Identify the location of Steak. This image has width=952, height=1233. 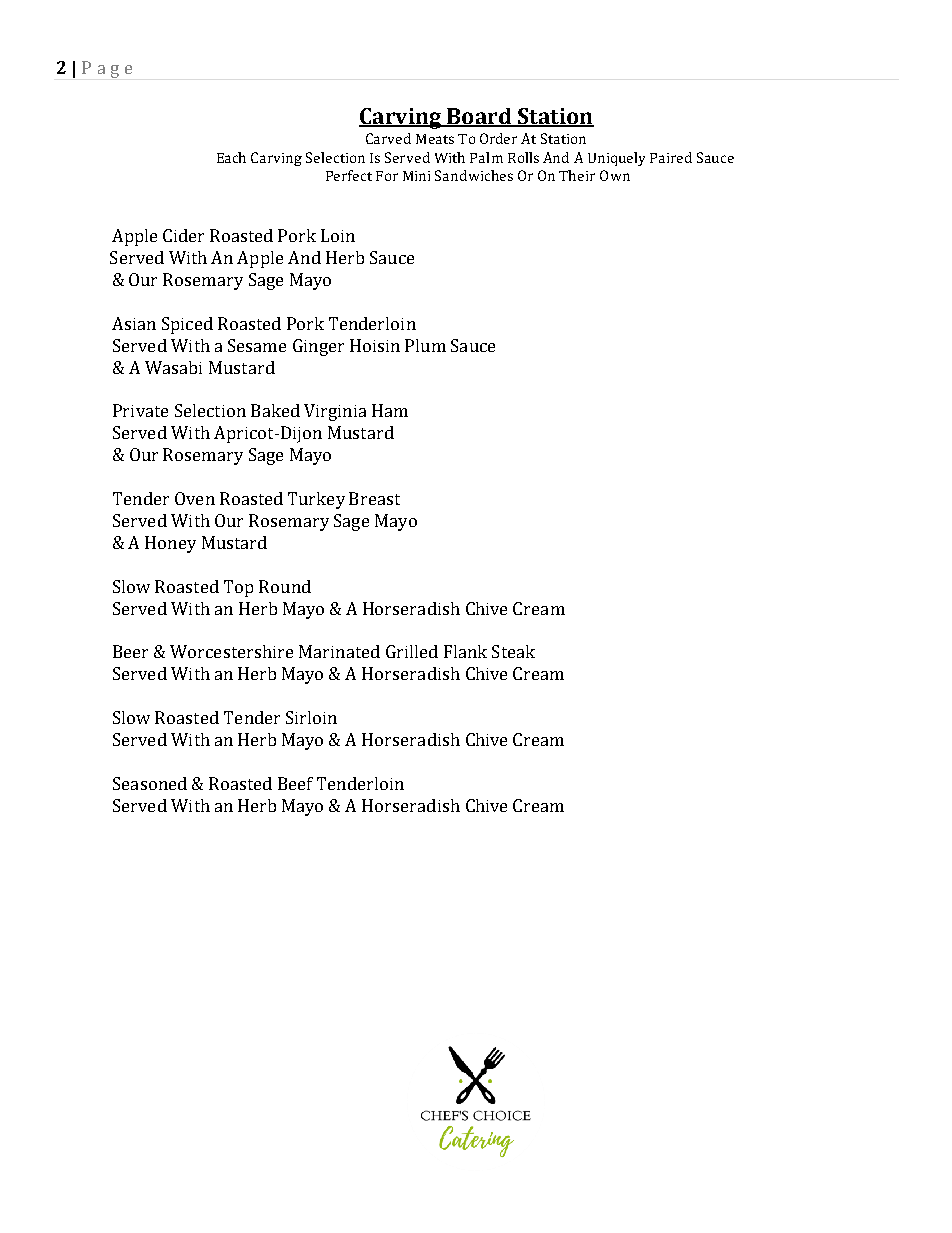
(513, 651).
